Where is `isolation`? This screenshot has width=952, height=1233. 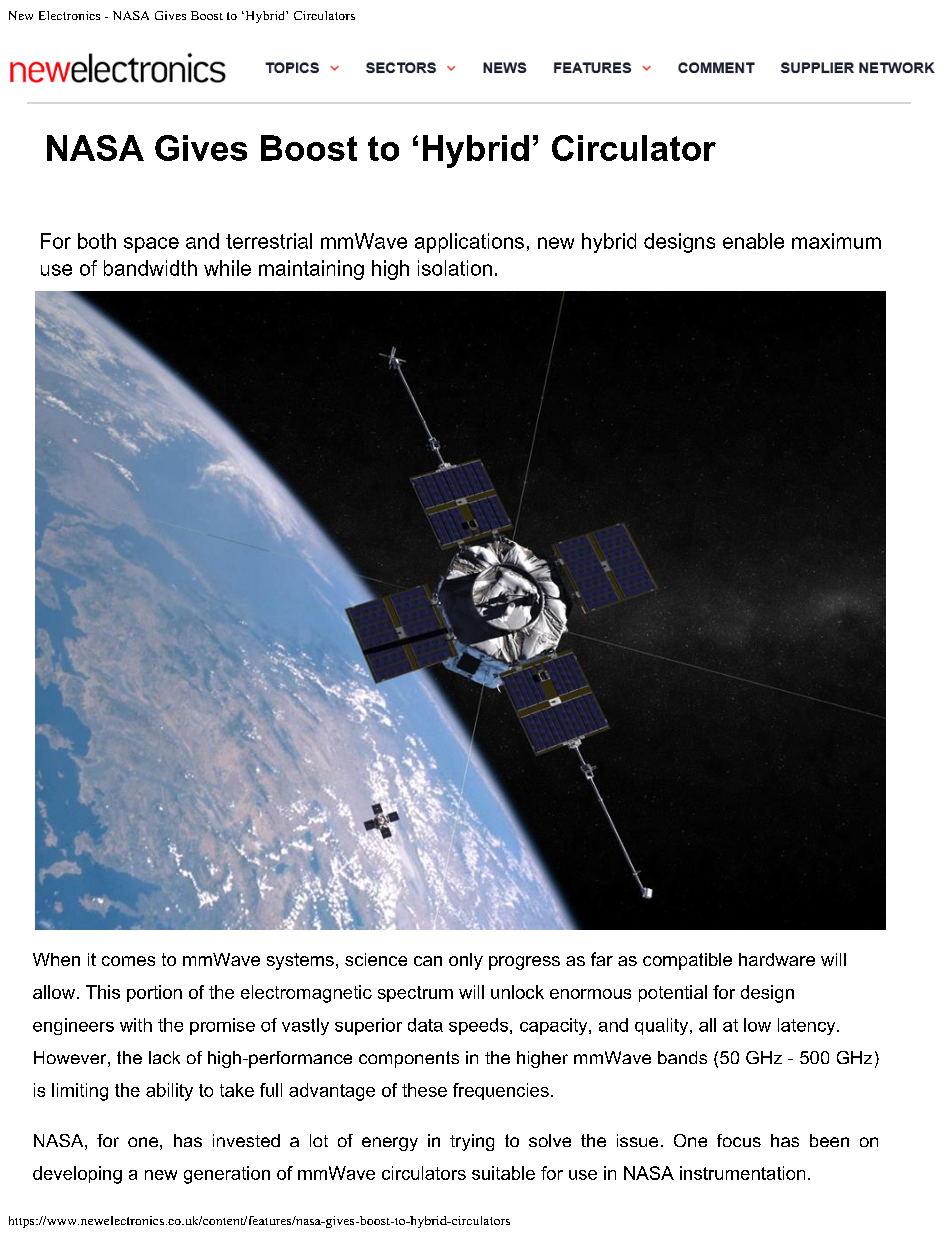
isolation is located at coordinates (455, 268).
